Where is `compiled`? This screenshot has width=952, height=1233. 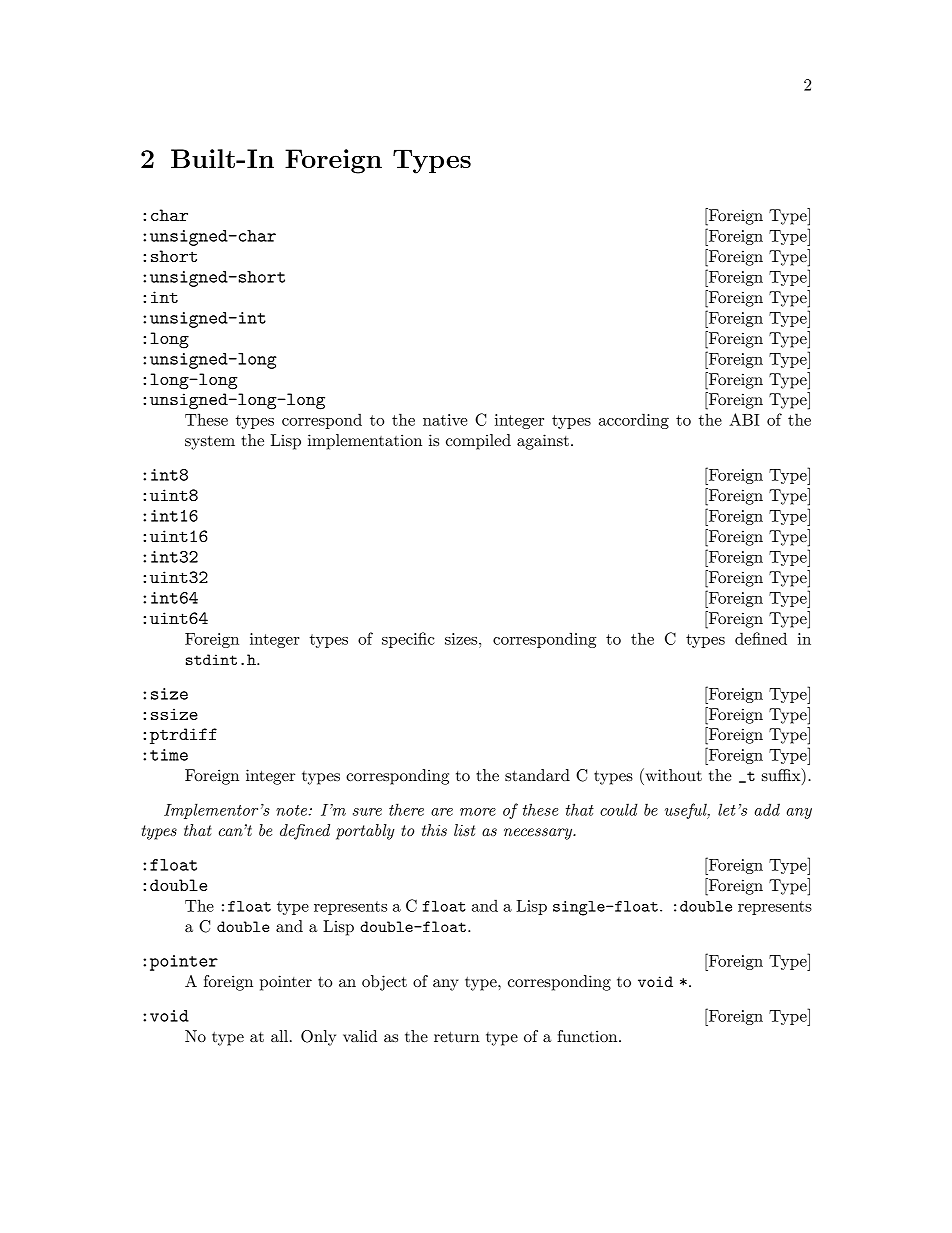
compiled is located at coordinates (478, 442).
